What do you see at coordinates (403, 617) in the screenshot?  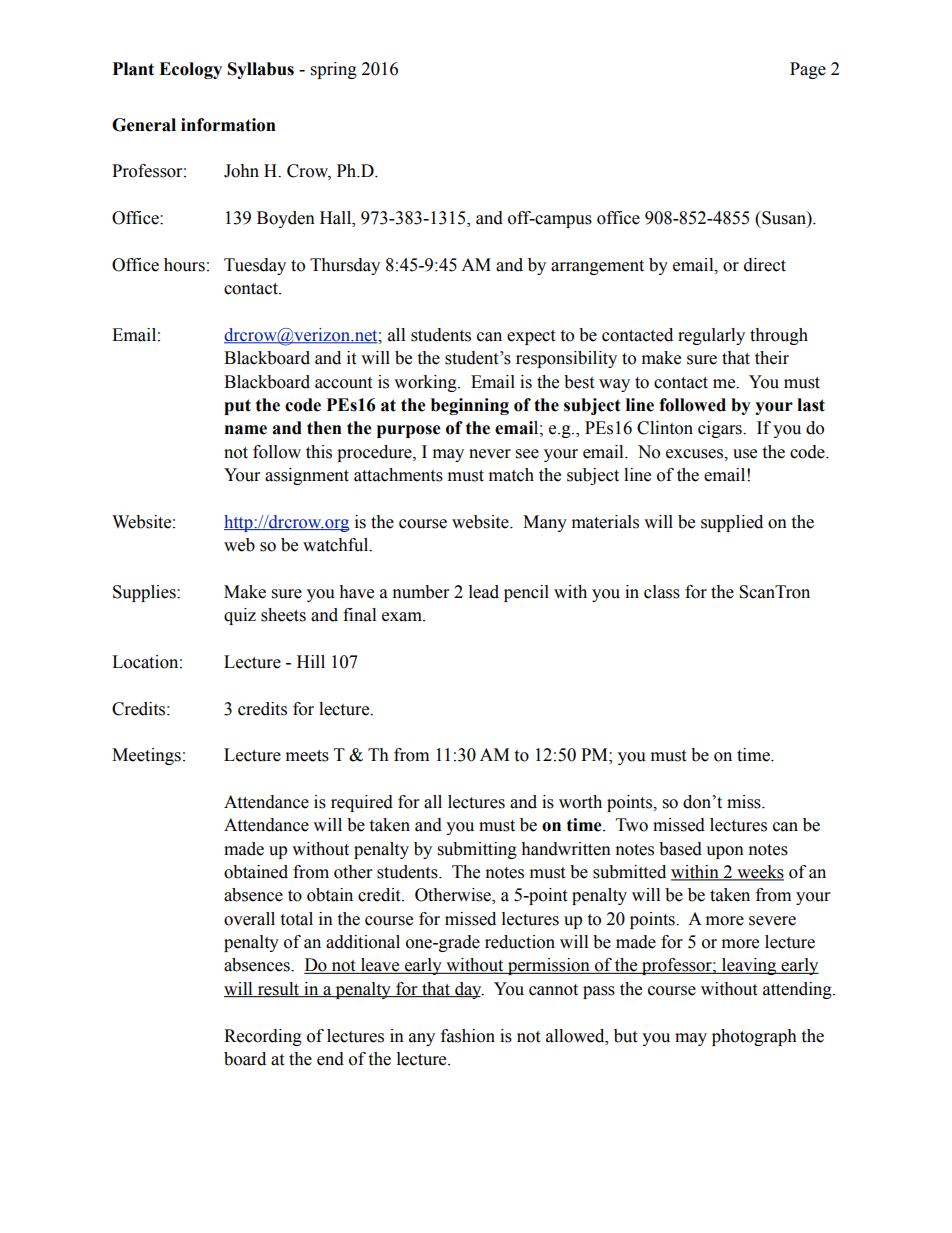 I see `exam` at bounding box center [403, 617].
